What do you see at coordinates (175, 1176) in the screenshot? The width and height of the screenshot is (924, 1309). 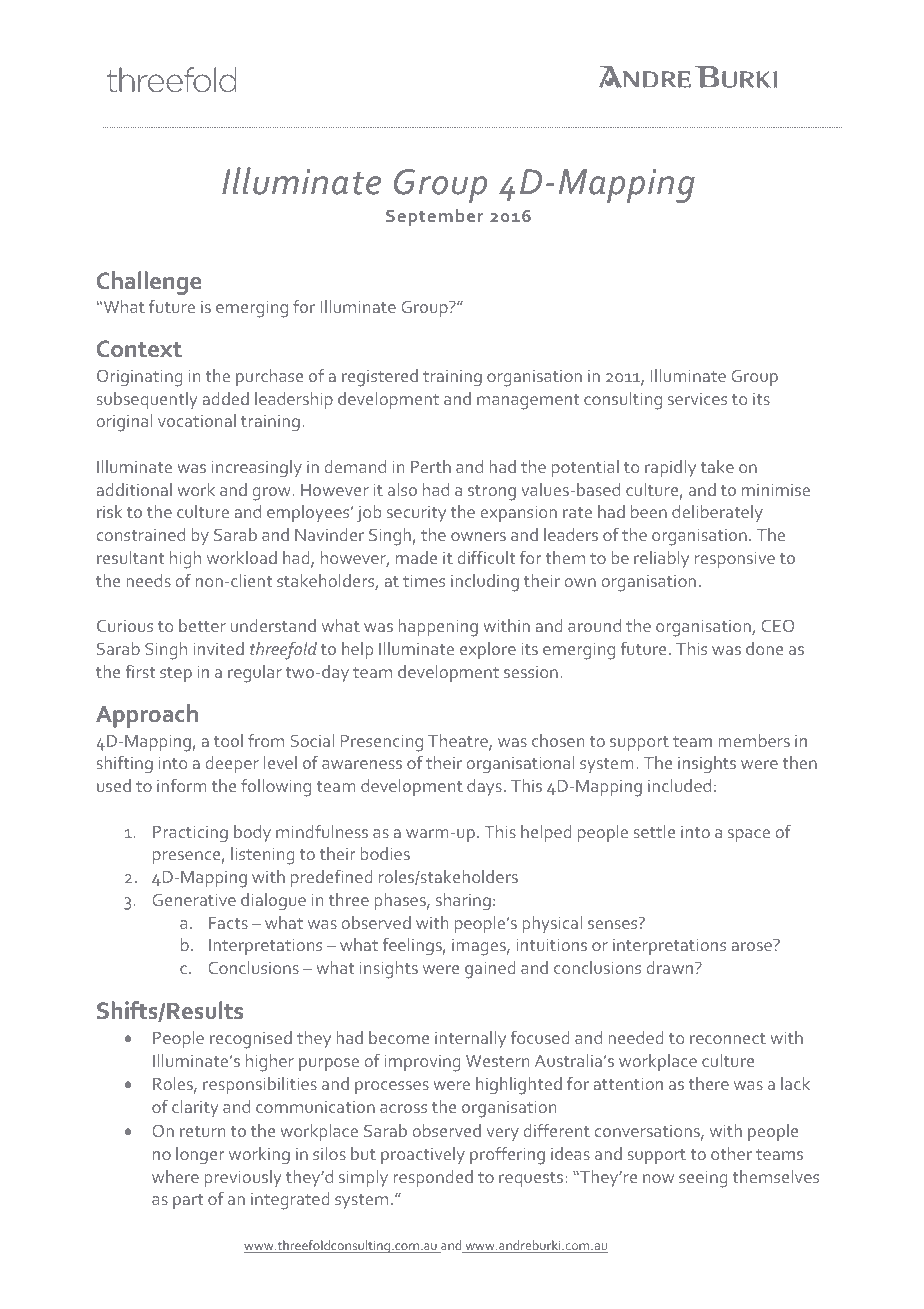 I see `where` at bounding box center [175, 1176].
